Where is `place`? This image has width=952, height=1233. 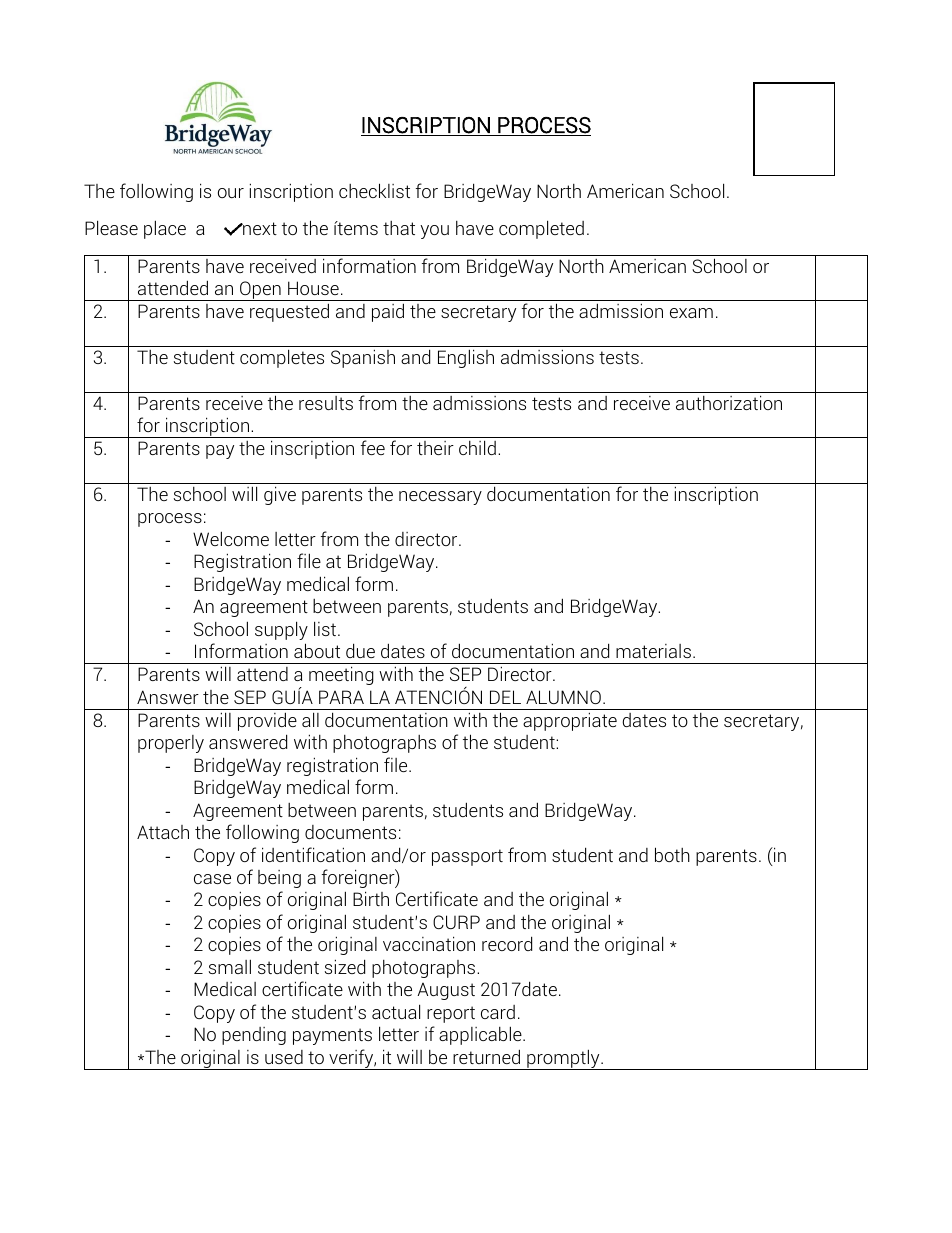 place is located at coordinates (165, 229).
